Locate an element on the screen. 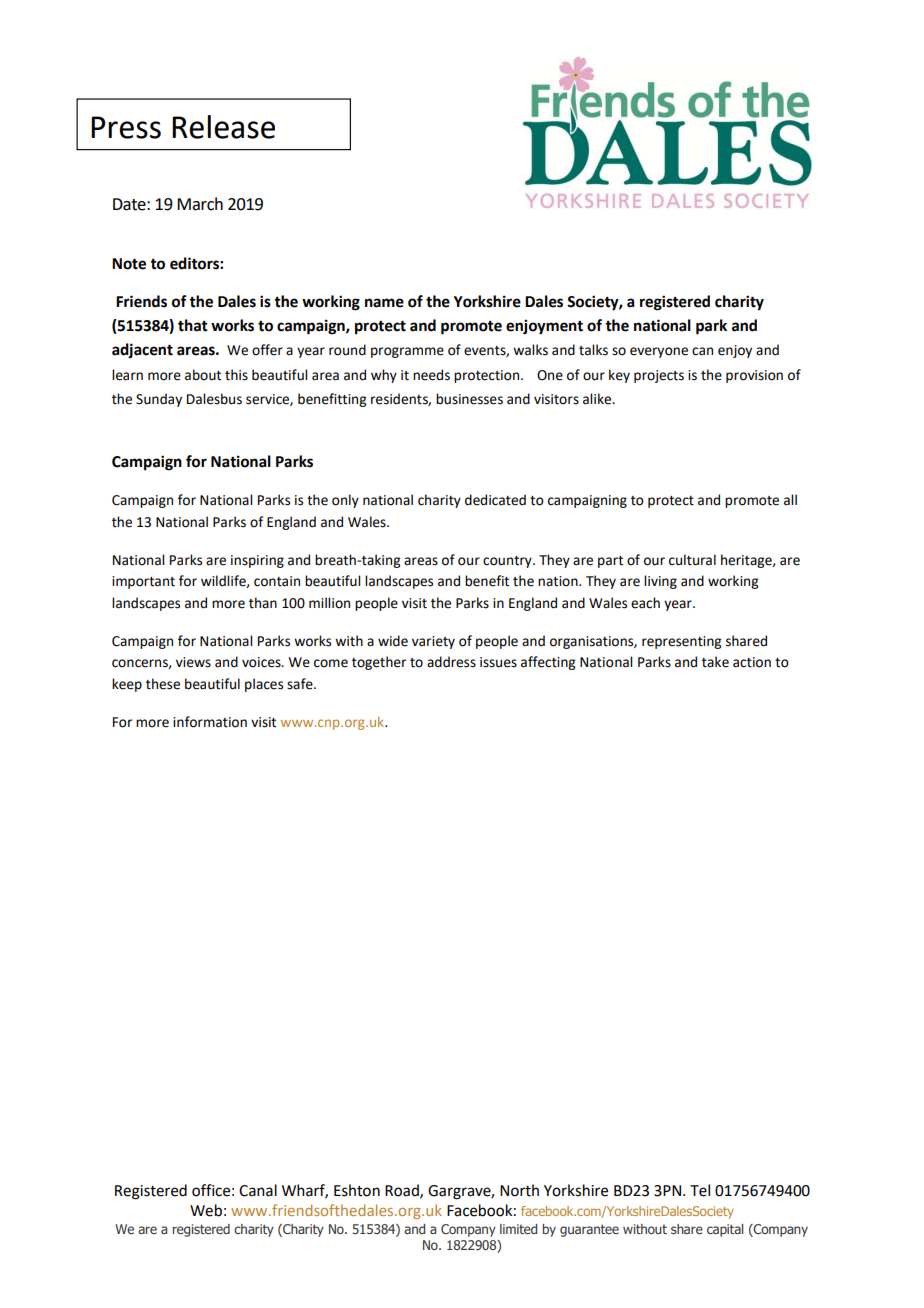  name is located at coordinates (384, 303).
